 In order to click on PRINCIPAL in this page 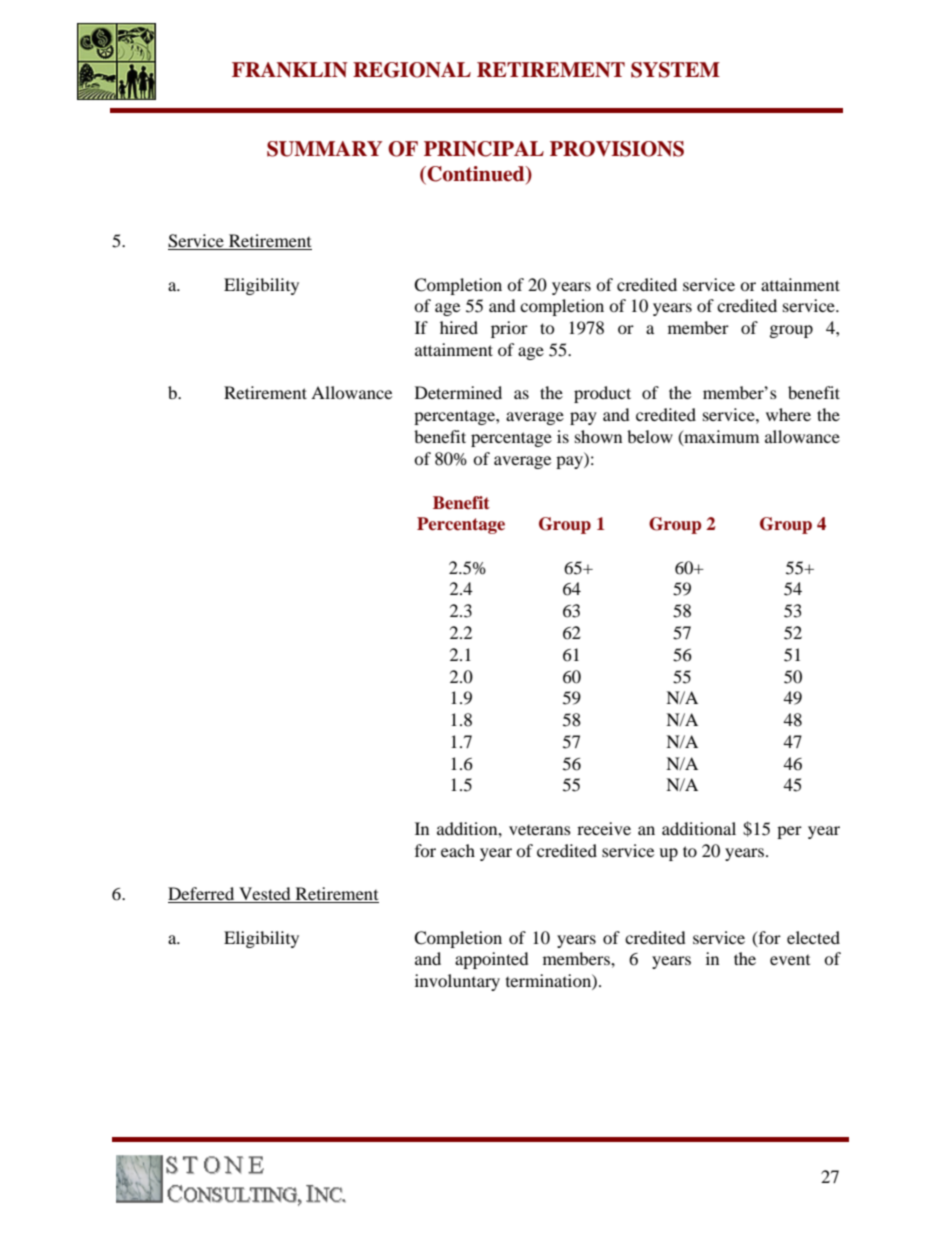, I will do `click(484, 149)`.
